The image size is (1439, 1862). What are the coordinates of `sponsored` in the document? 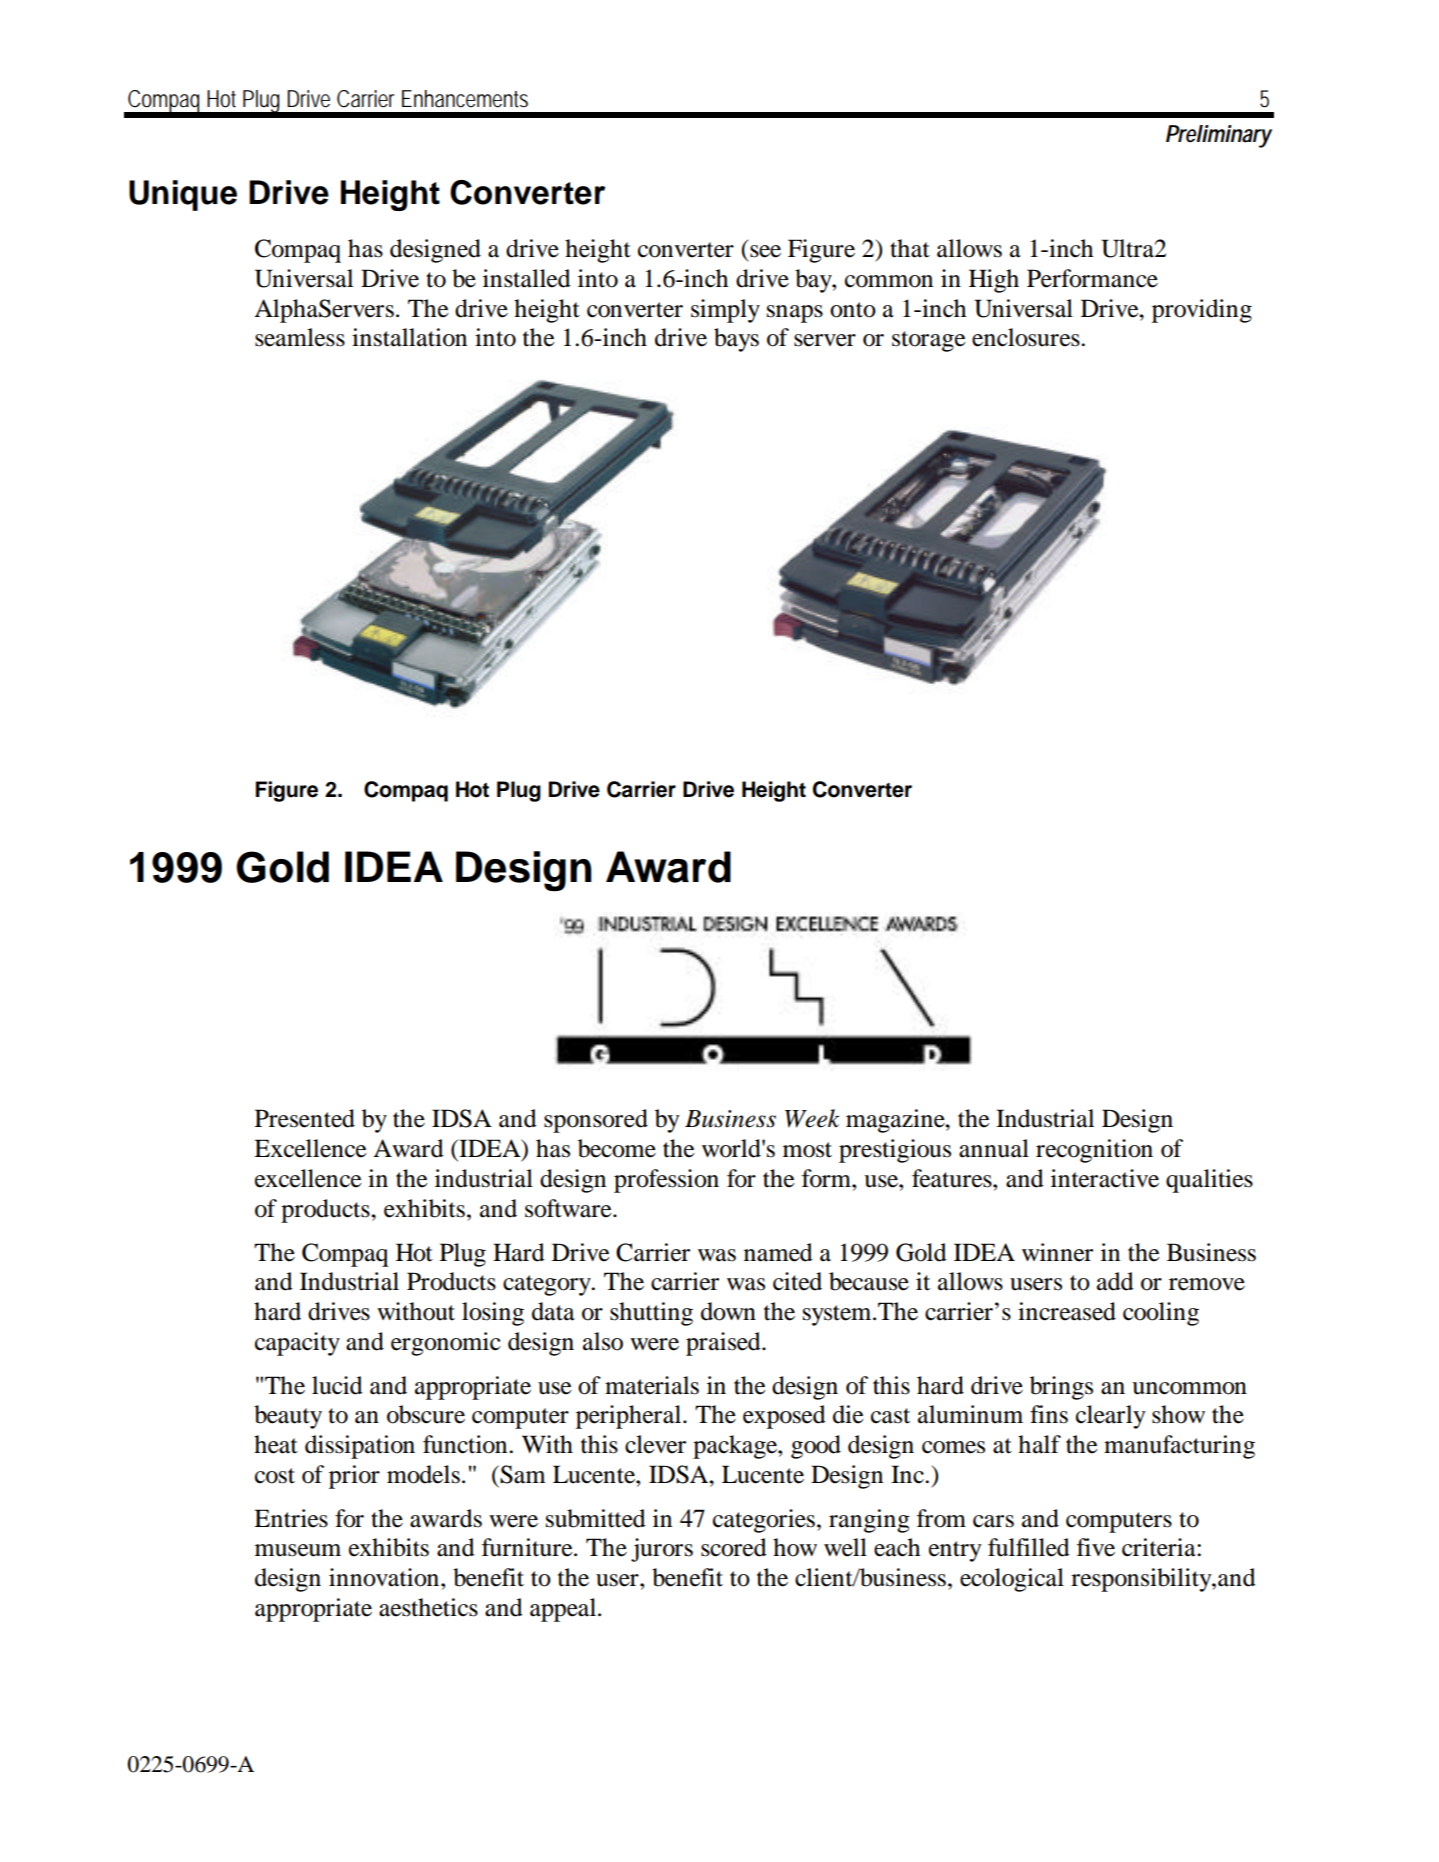 It's located at (596, 1121).
